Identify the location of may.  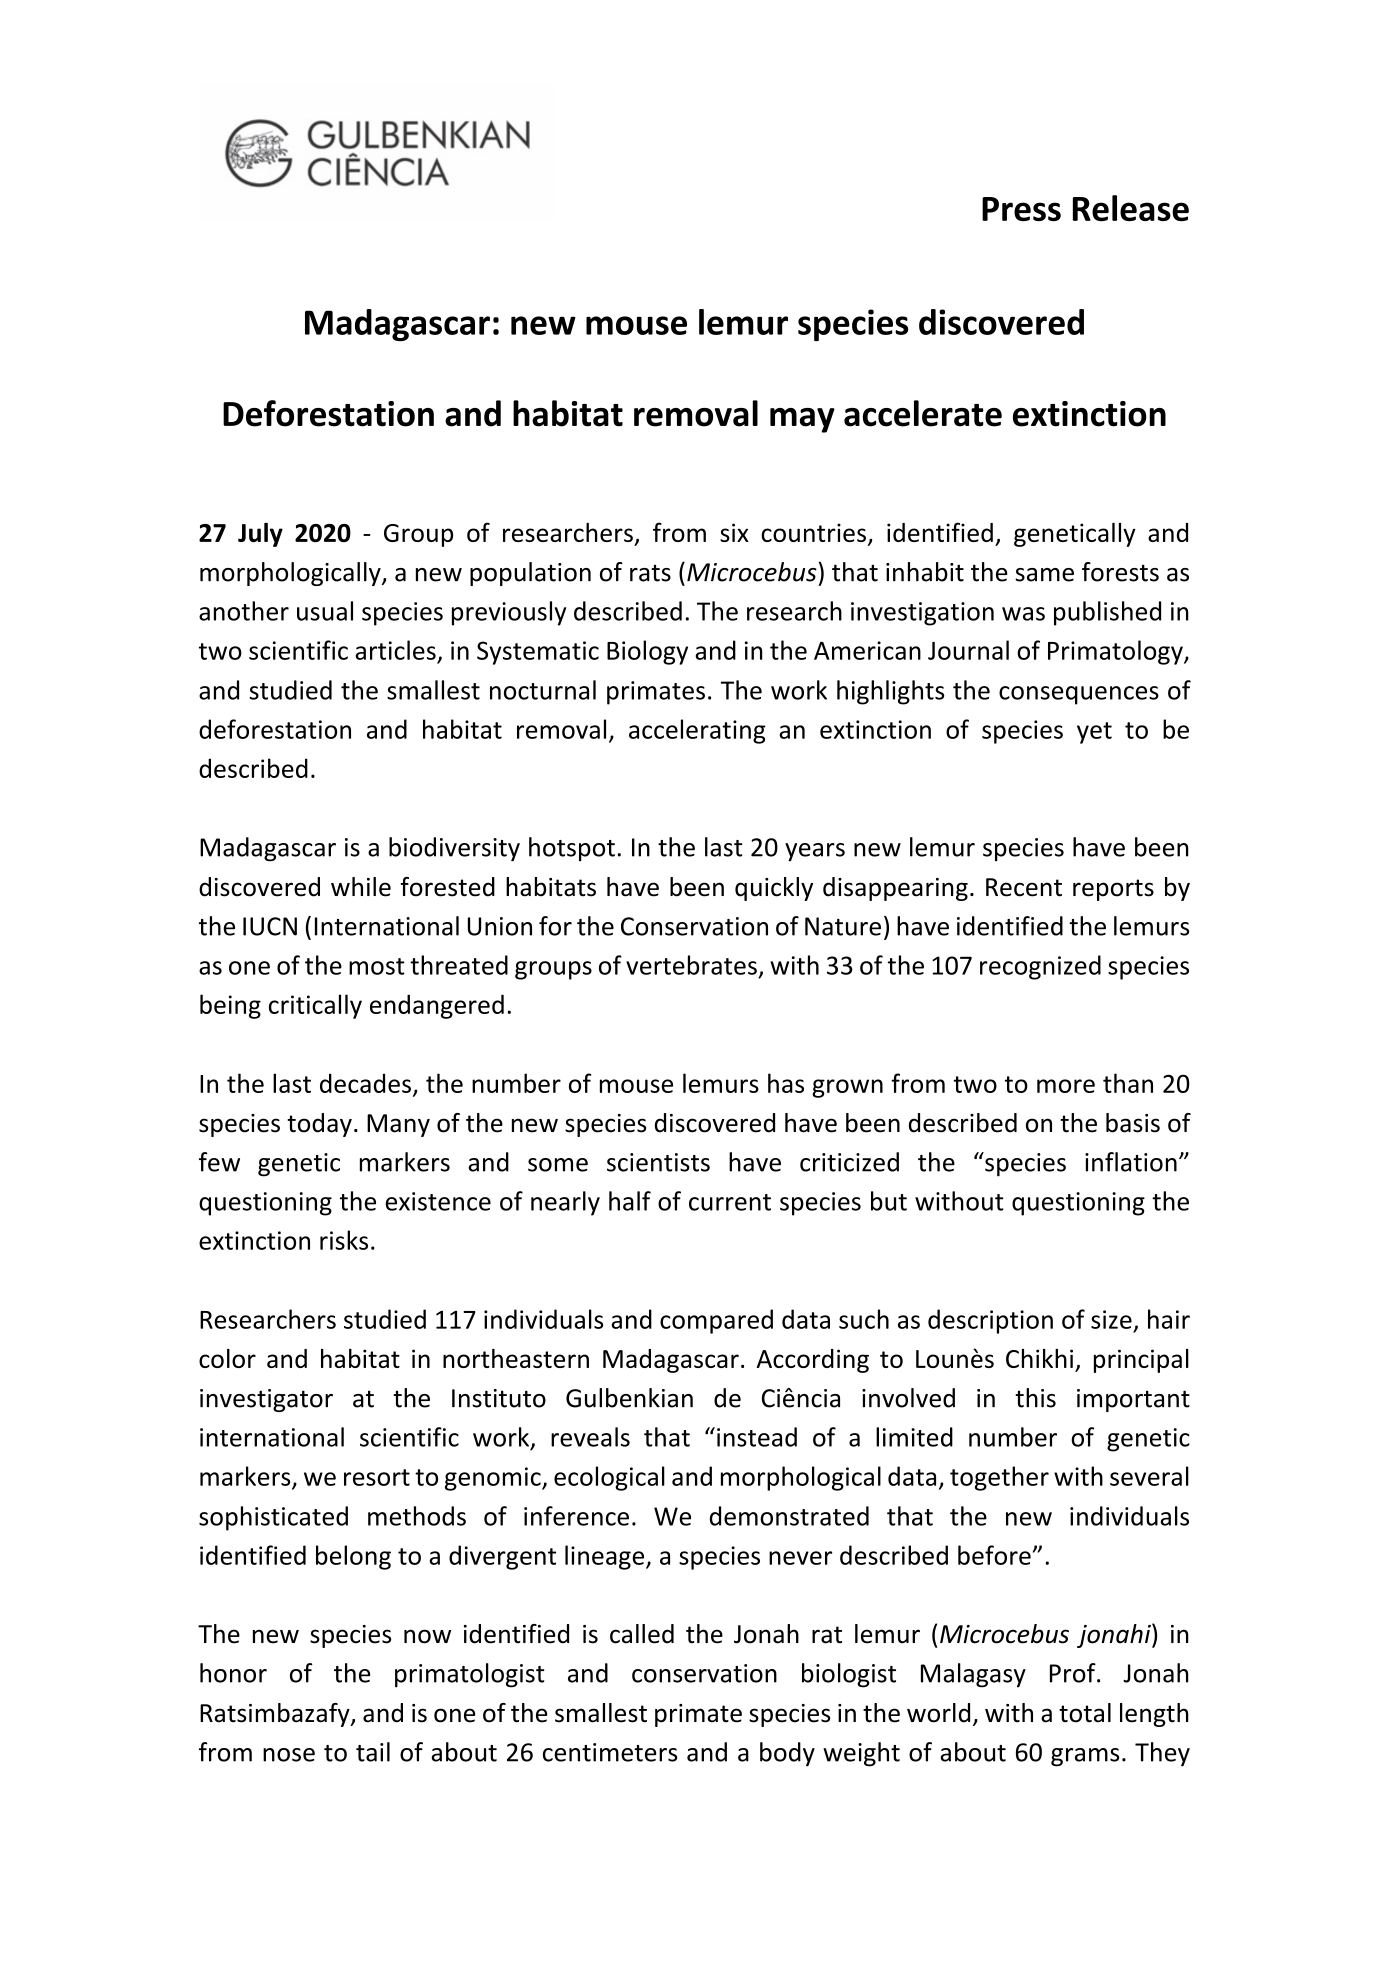
(802, 420).
